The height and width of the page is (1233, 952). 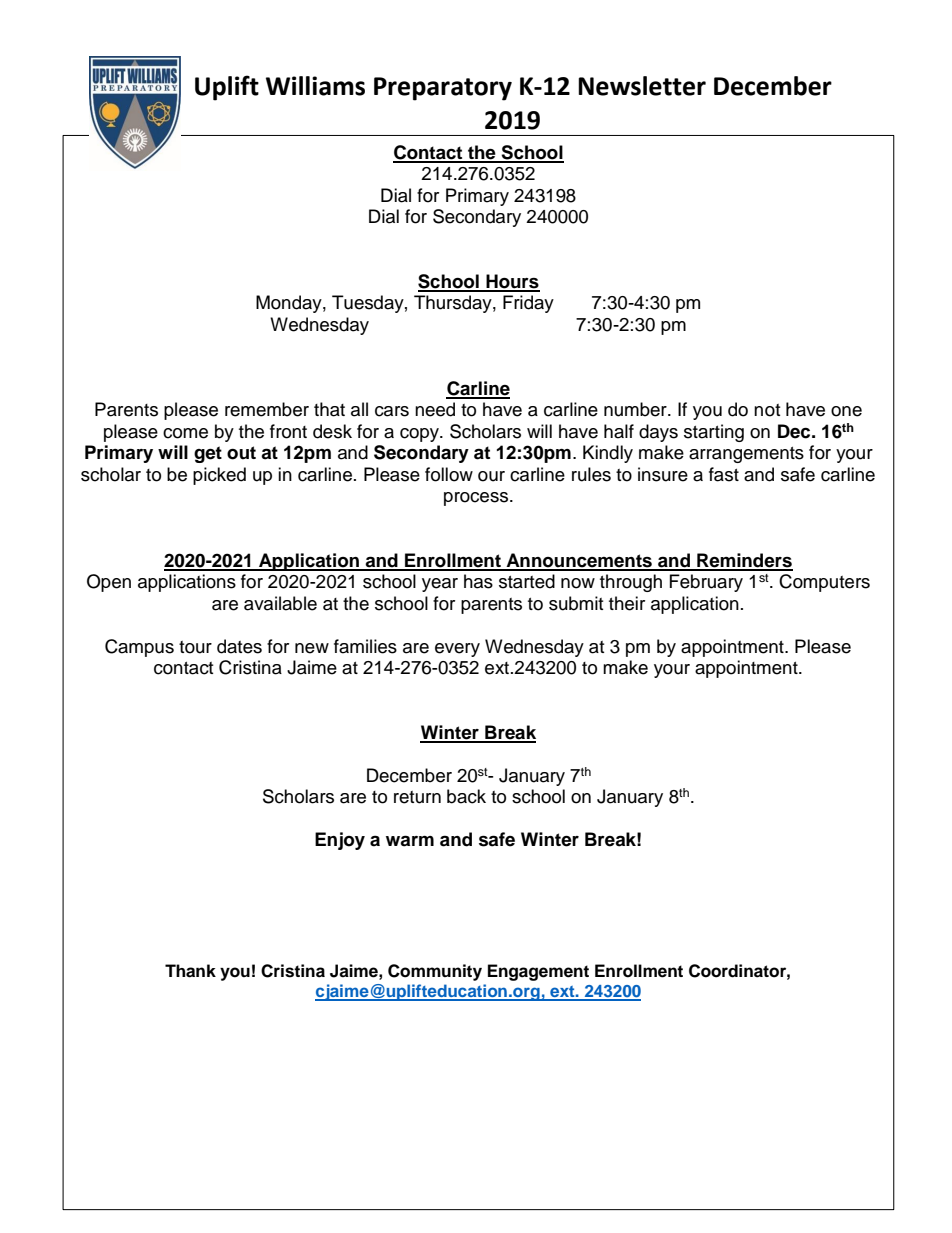 I want to click on Thank, so click(x=190, y=971).
